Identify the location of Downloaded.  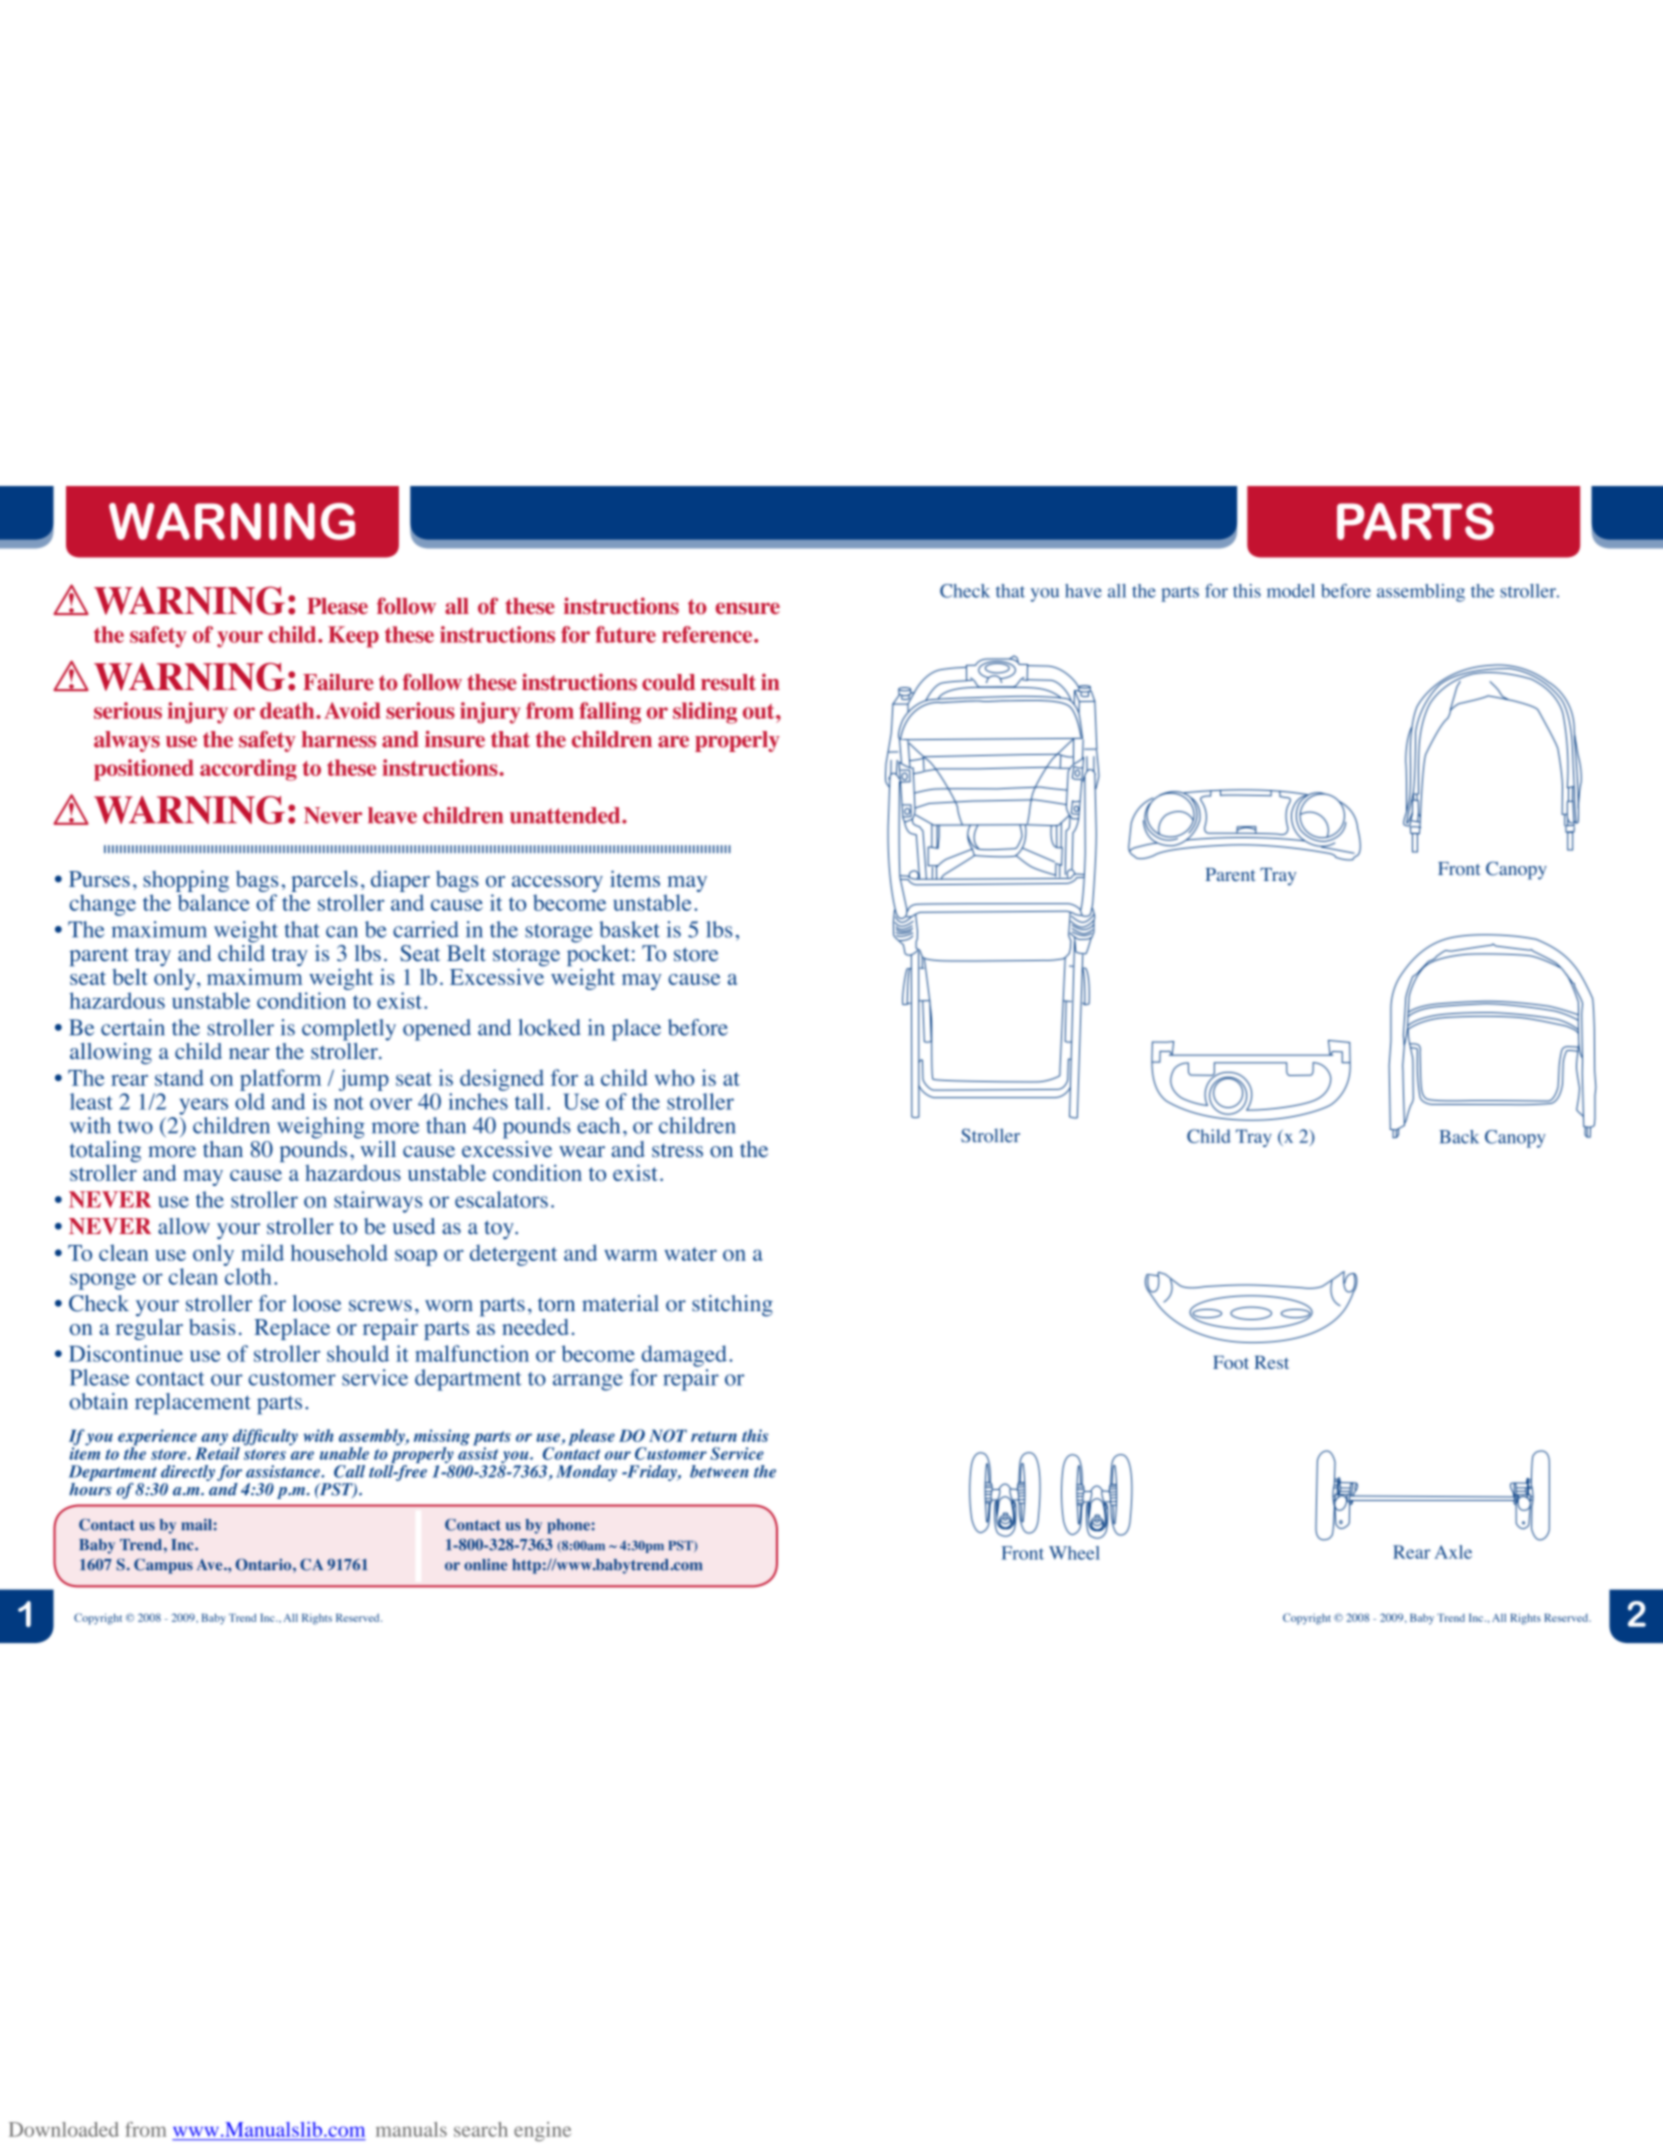
(64, 2129).
